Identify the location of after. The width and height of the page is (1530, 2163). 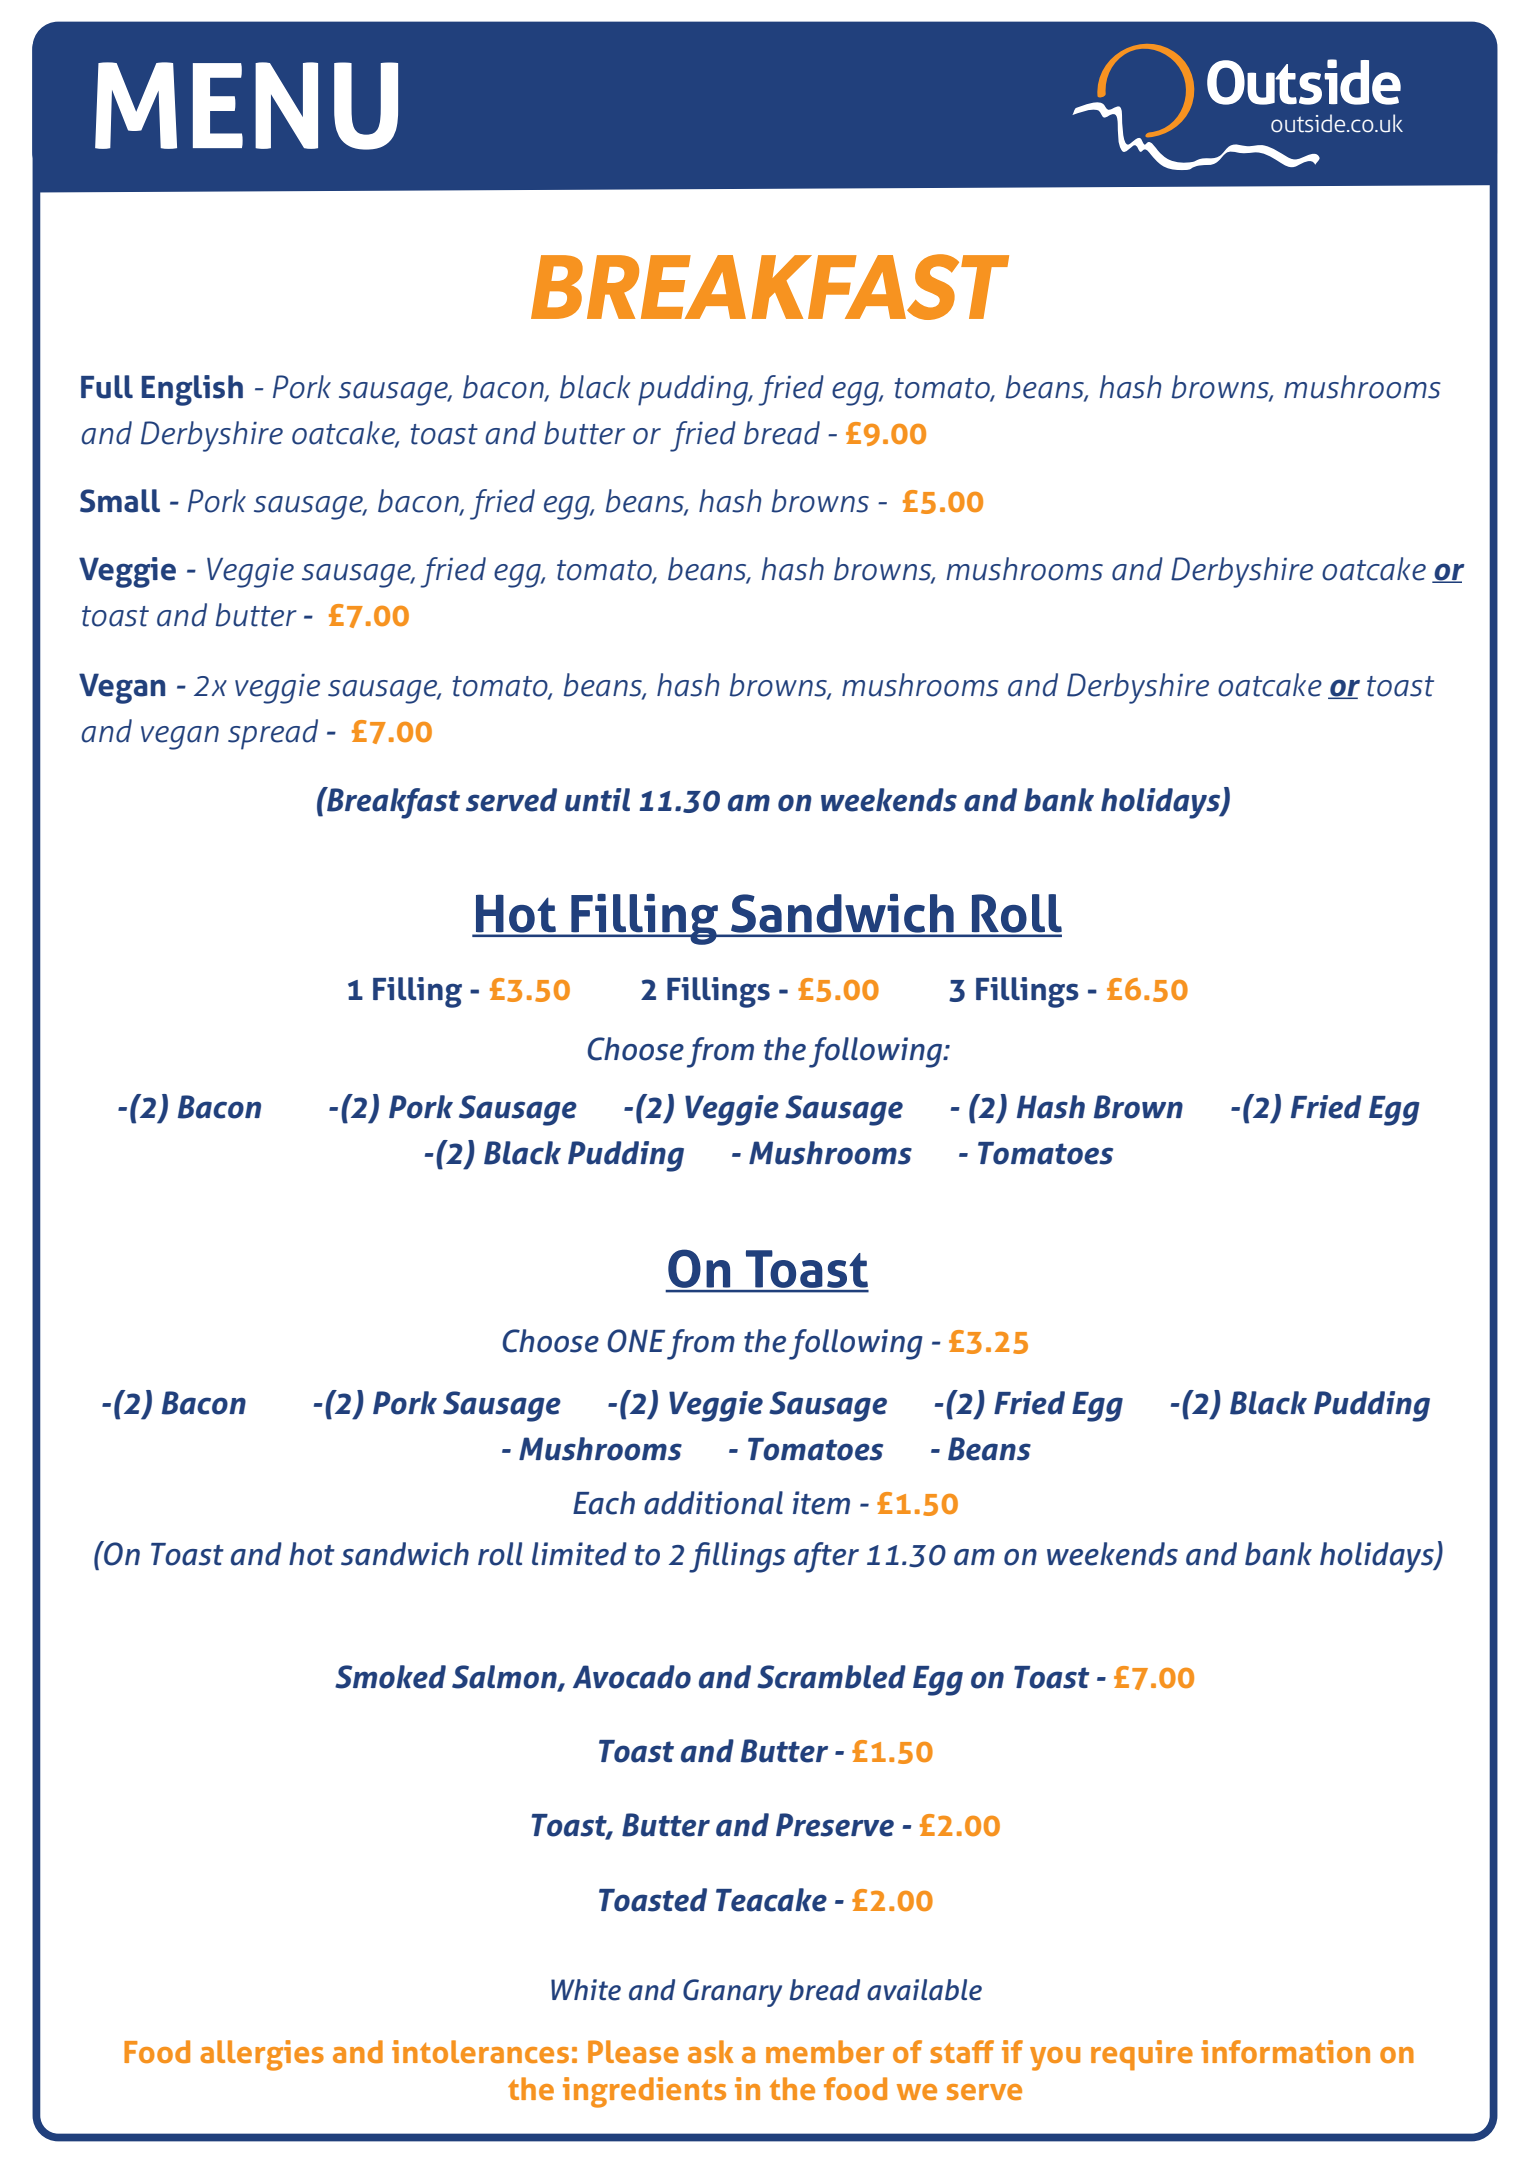
(826, 1557).
